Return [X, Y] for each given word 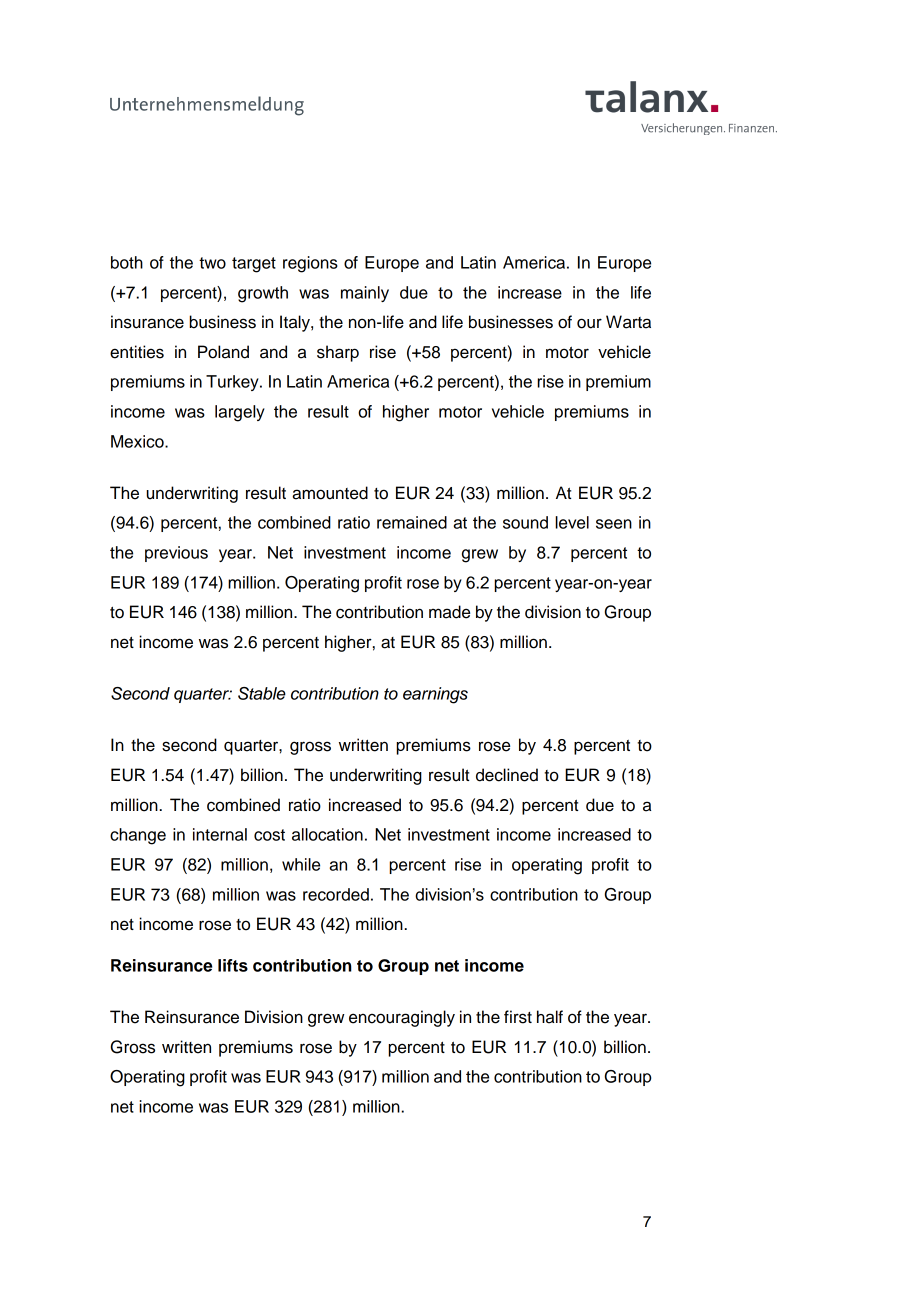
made [449, 612]
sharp [338, 353]
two [212, 263]
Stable [262, 693]
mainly [365, 294]
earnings [435, 695]
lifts [233, 965]
